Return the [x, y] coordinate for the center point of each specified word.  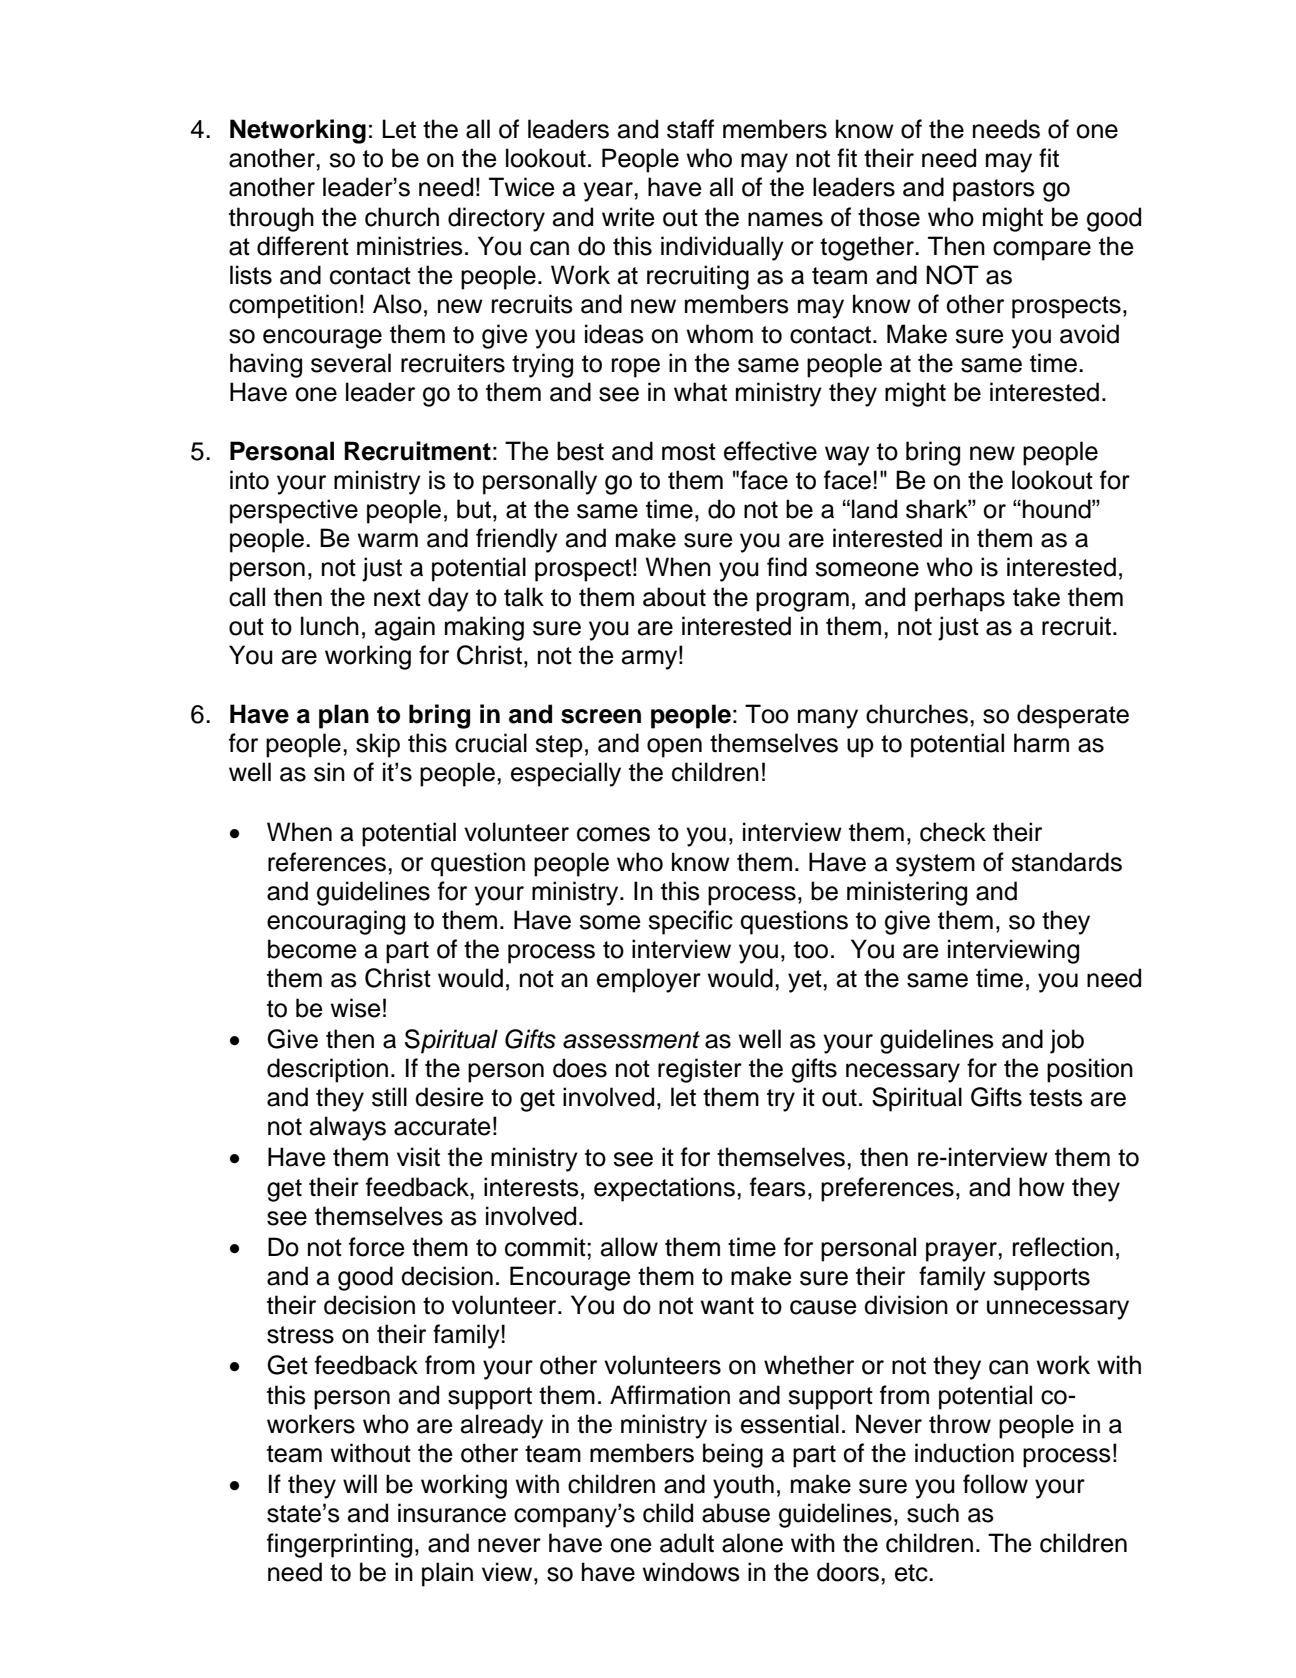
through [271, 219]
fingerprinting [339, 1545]
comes [613, 834]
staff [690, 129]
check [953, 832]
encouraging [336, 922]
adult [687, 1543]
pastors [994, 190]
